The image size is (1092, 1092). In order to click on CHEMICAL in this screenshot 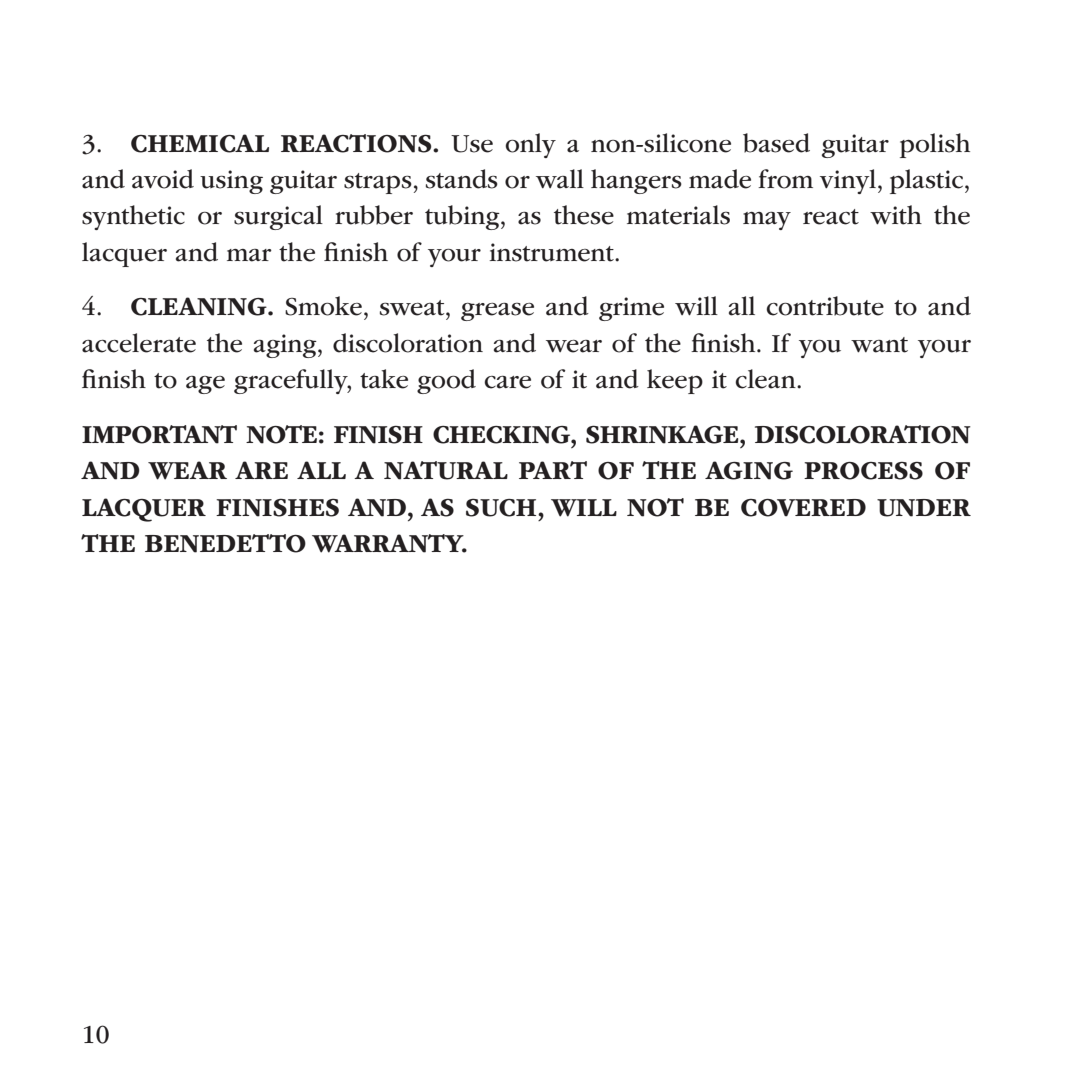, I will do `click(200, 143)`.
